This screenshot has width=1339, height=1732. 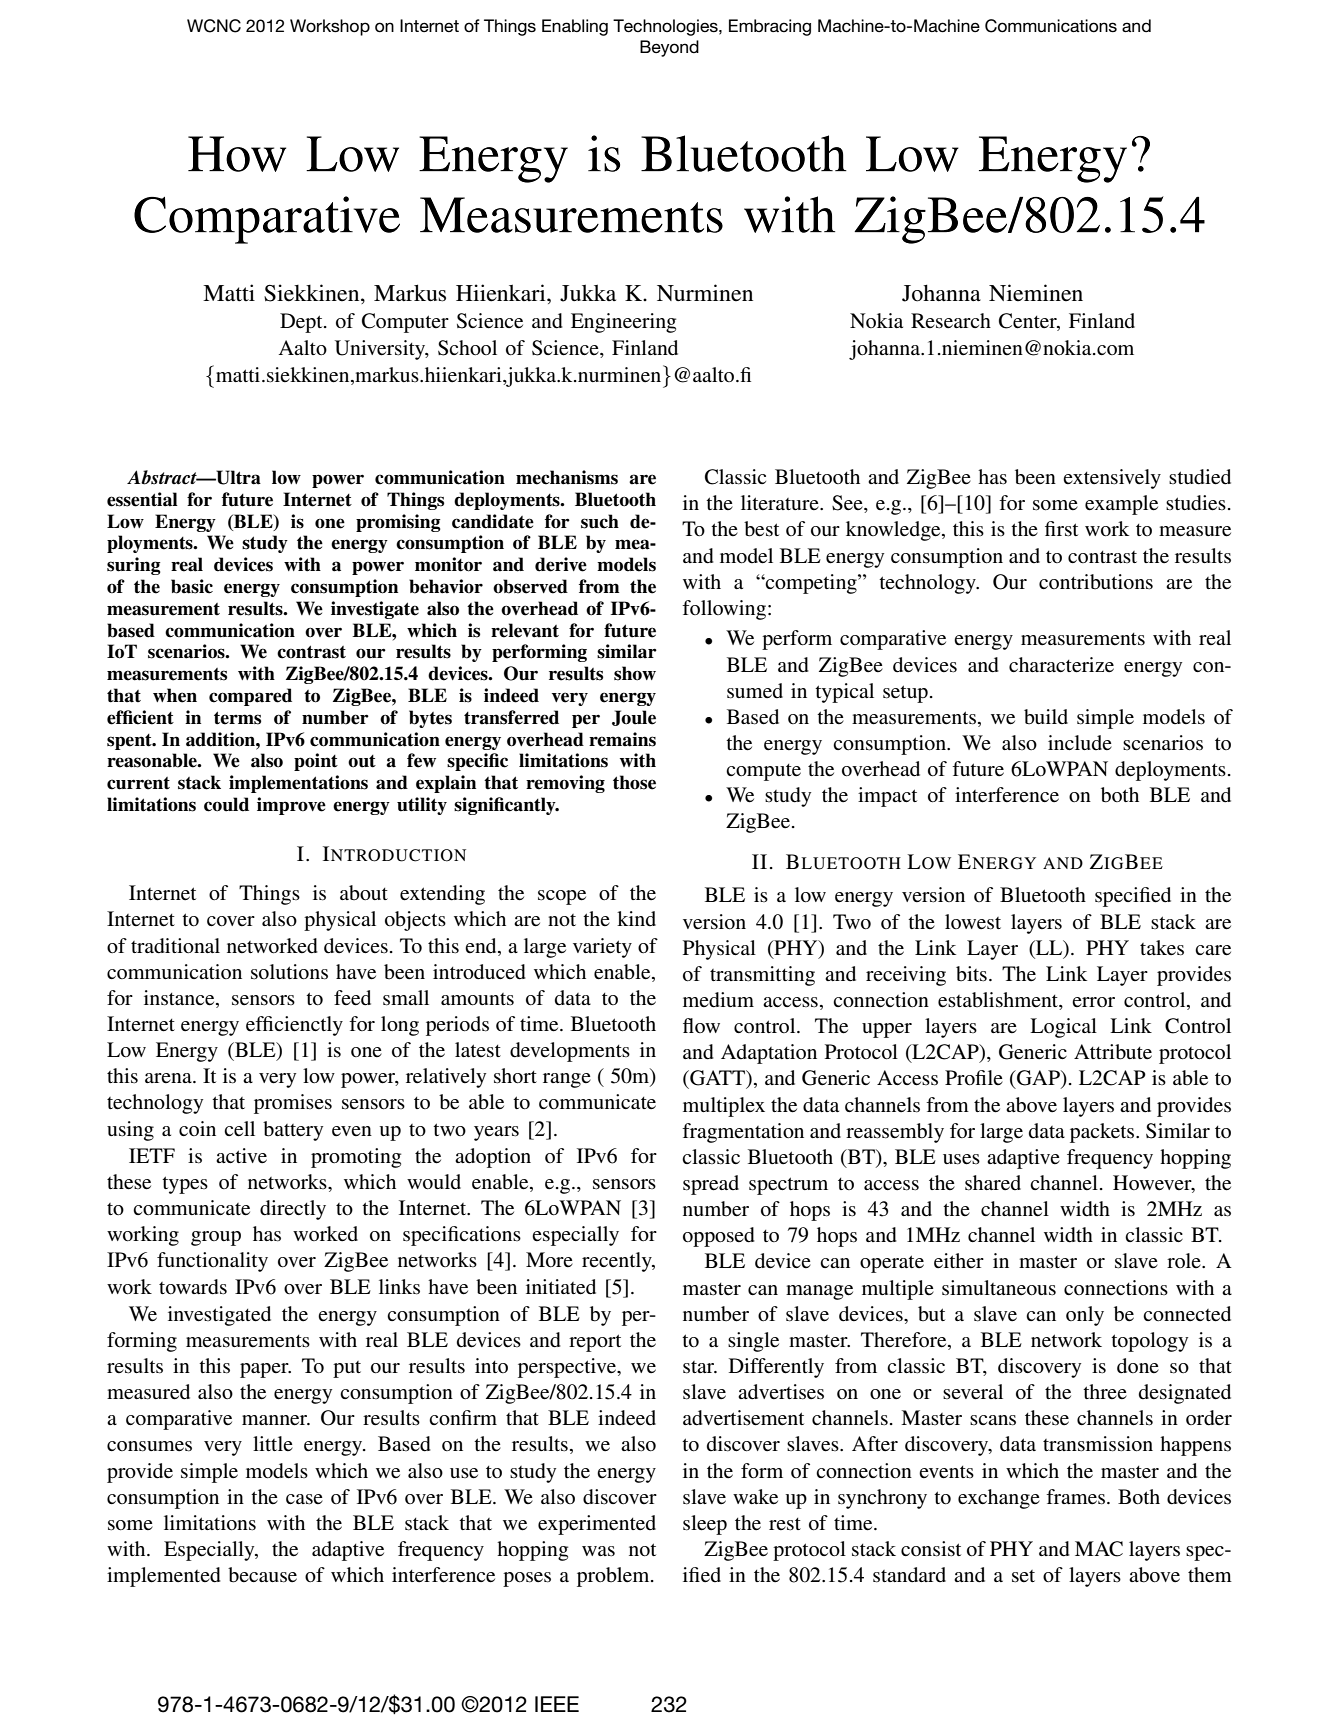 What do you see at coordinates (302, 323) in the screenshot?
I see `Dept` at bounding box center [302, 323].
